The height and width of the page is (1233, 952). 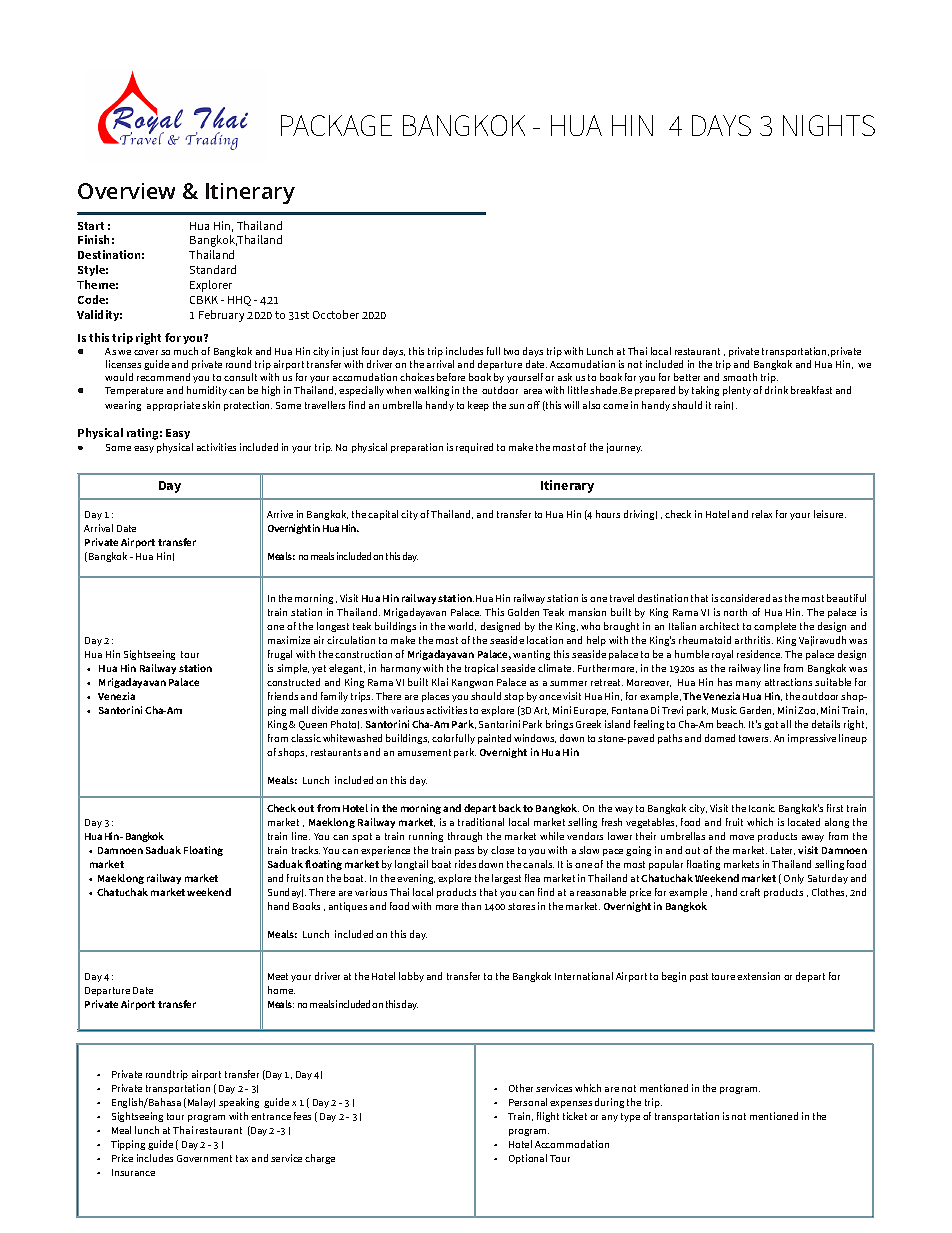 I want to click on Overview, so click(x=126, y=191).
